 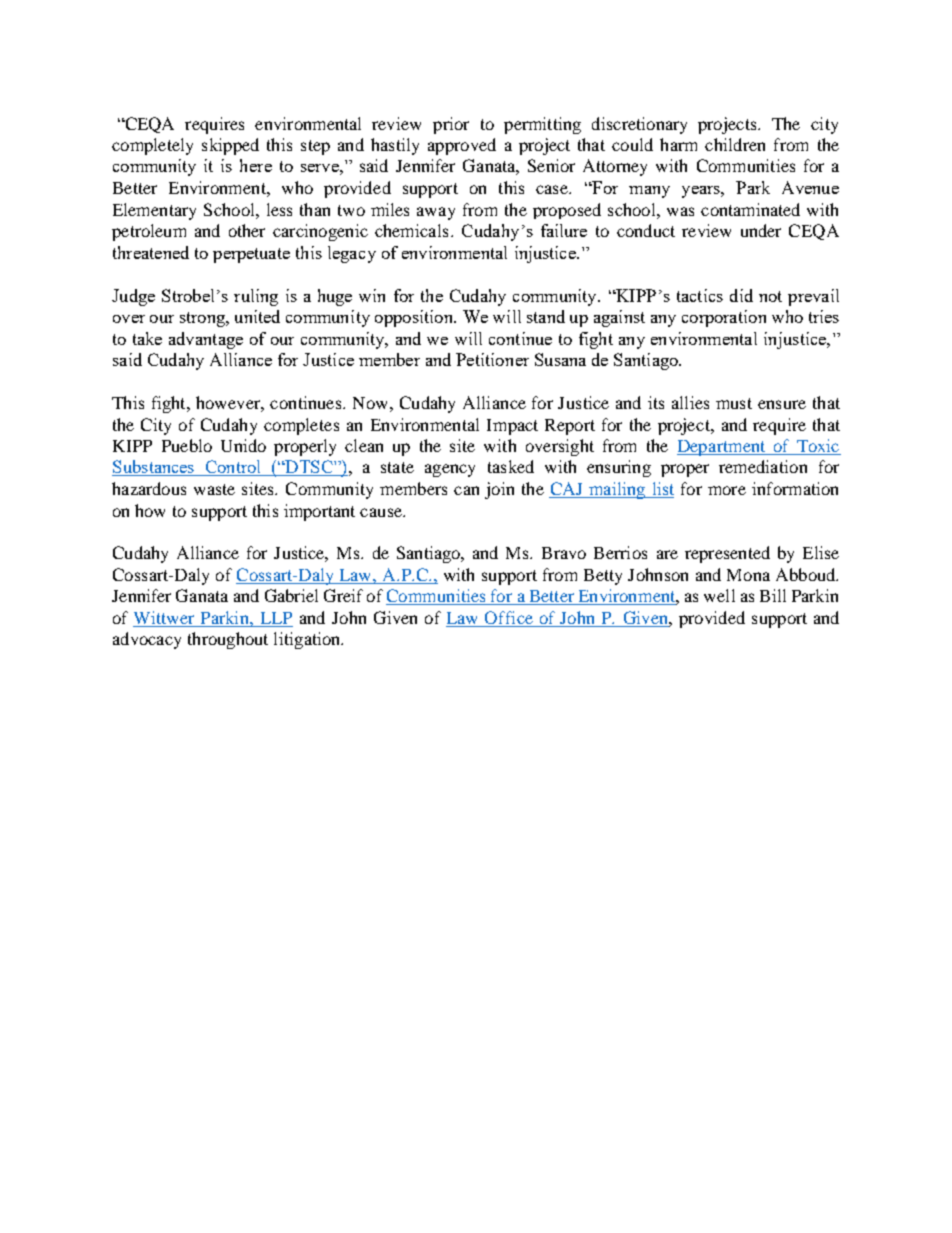 I want to click on completely, so click(x=152, y=146).
